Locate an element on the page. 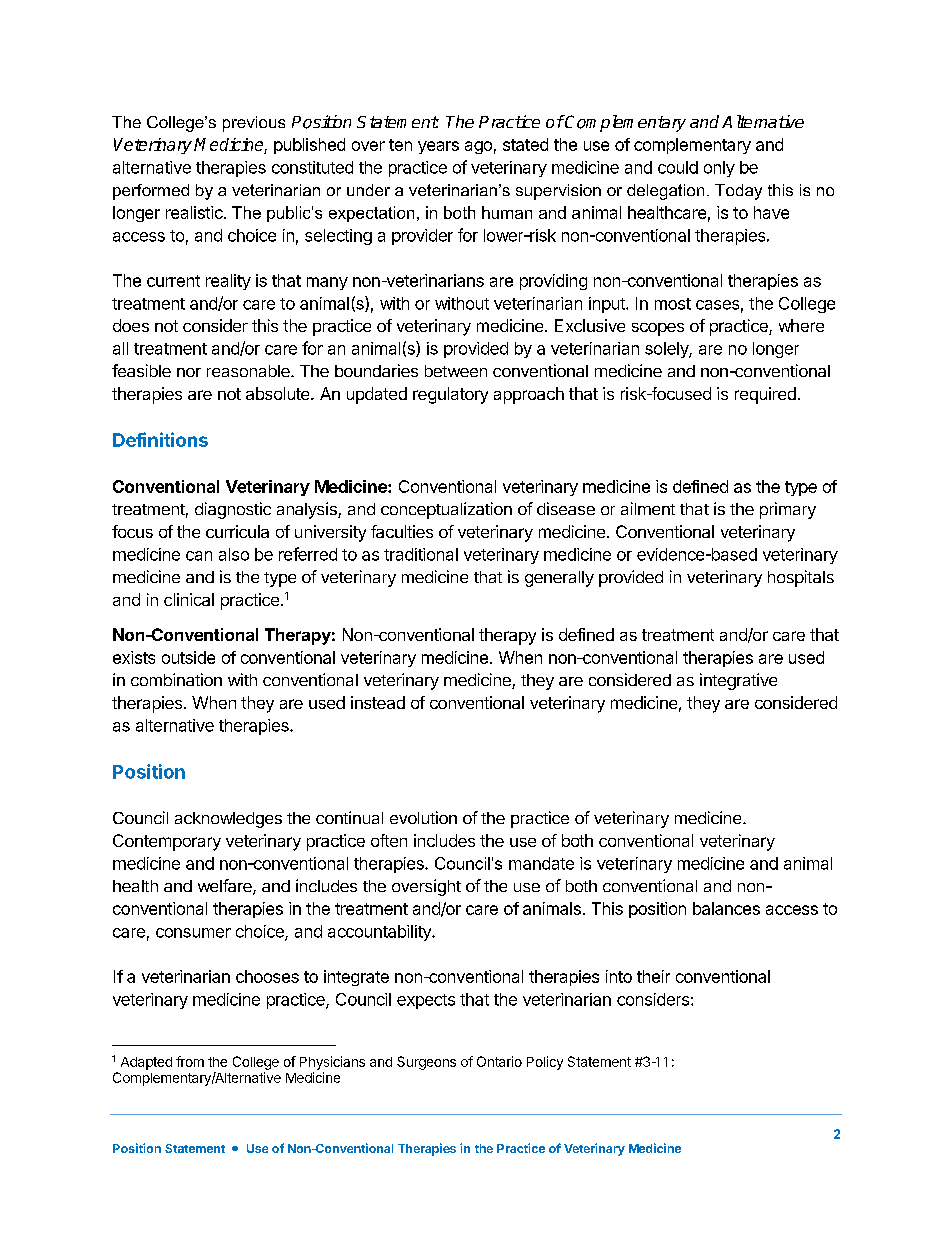 The width and height of the page is (952, 1233). balances is located at coordinates (726, 908).
